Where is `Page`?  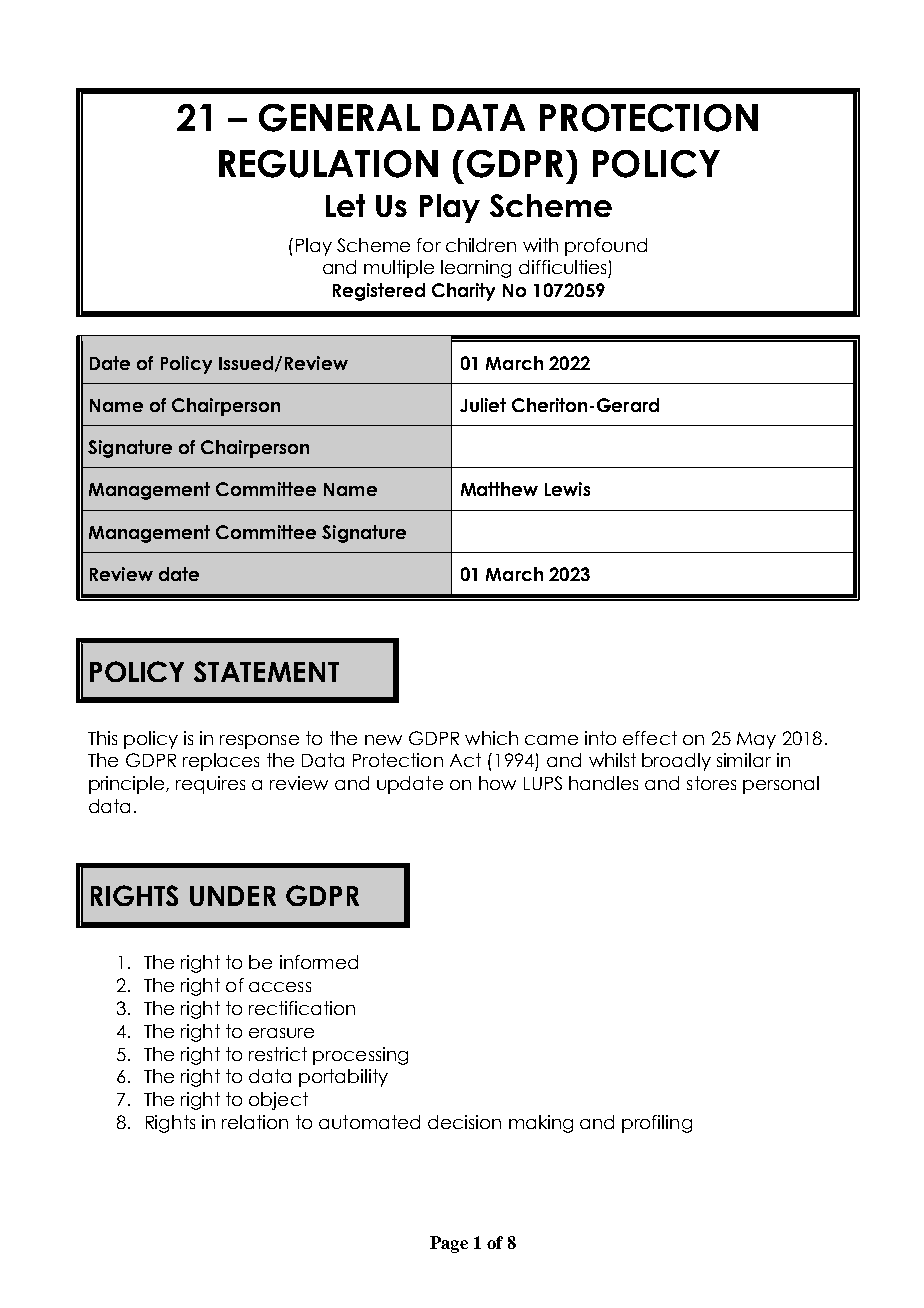
Page is located at coordinates (449, 1244).
